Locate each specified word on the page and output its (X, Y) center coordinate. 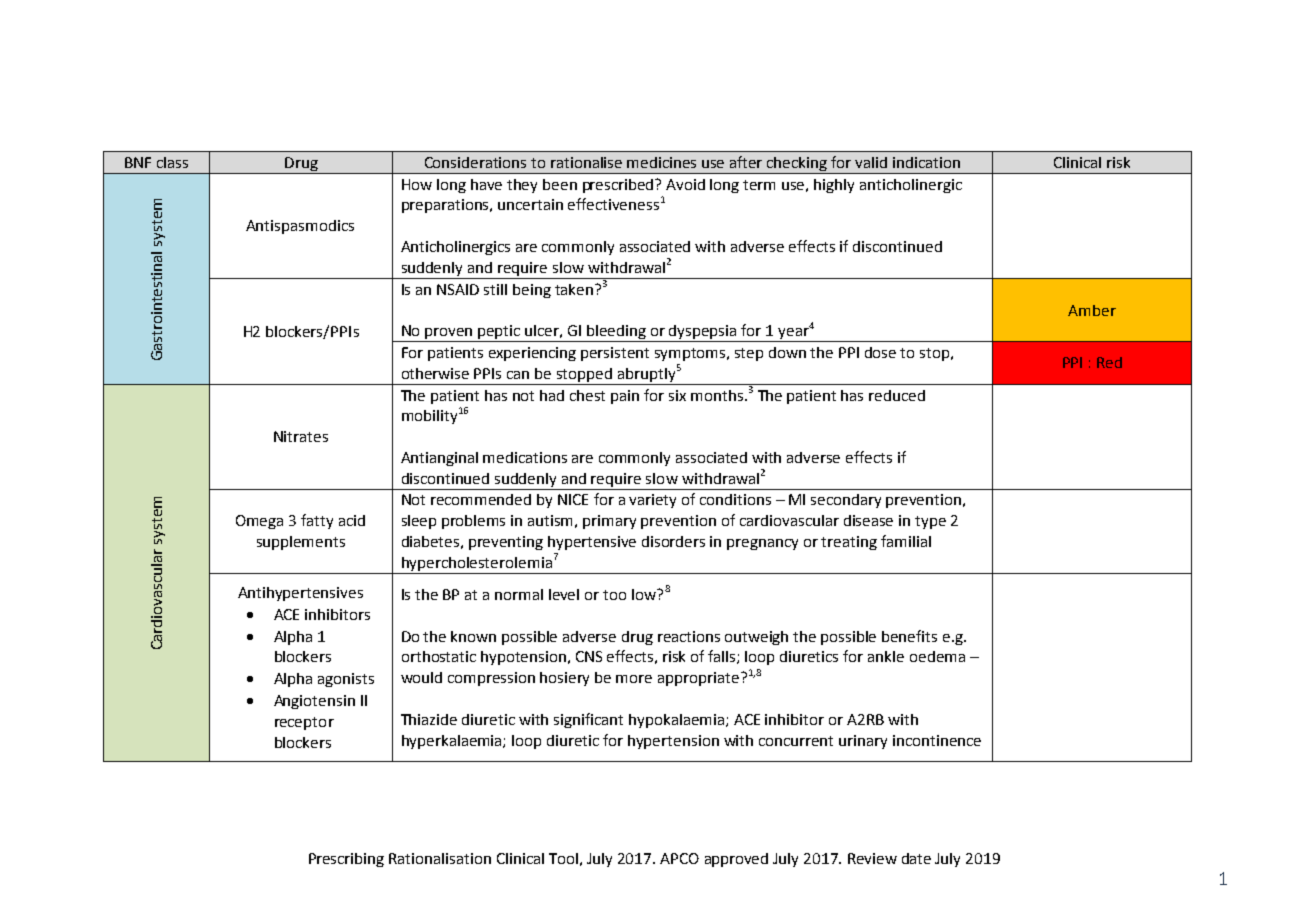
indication (926, 162)
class (172, 162)
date (916, 858)
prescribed (619, 186)
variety (652, 501)
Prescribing (346, 860)
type (930, 522)
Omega (259, 522)
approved (736, 860)
